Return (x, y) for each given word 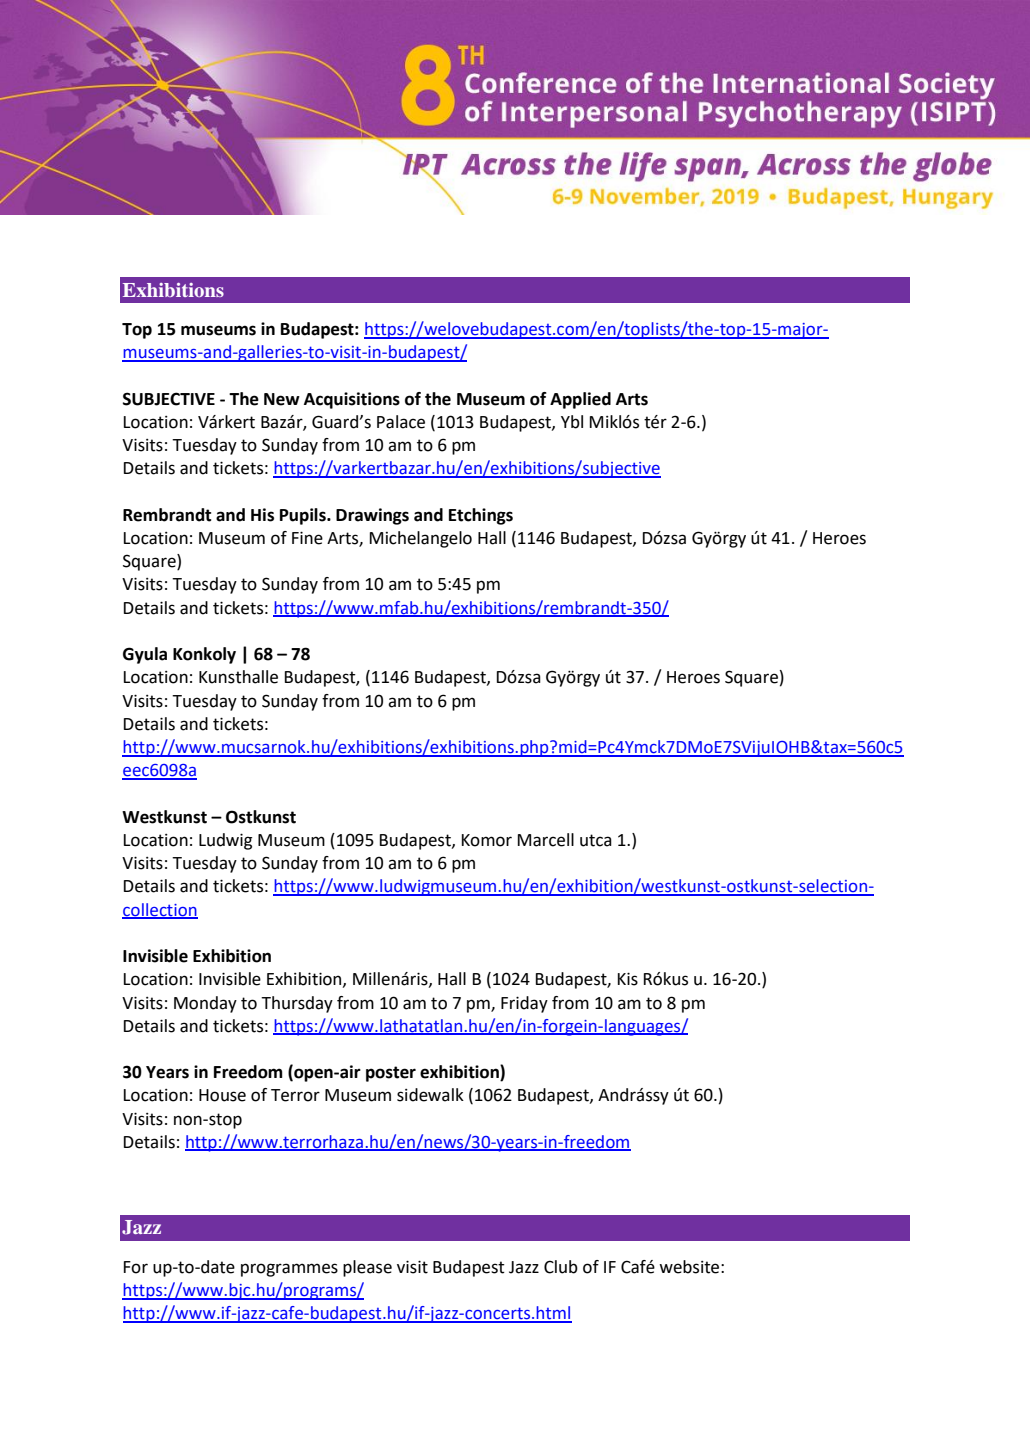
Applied (580, 400)
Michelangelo (421, 539)
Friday (524, 1004)
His (262, 515)
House (222, 1095)
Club (561, 1267)
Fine (307, 538)
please (367, 1268)
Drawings (372, 516)
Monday (205, 1004)
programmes (289, 1270)
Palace (401, 422)
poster (391, 1074)
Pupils (304, 516)
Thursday (297, 1004)
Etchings (481, 516)
